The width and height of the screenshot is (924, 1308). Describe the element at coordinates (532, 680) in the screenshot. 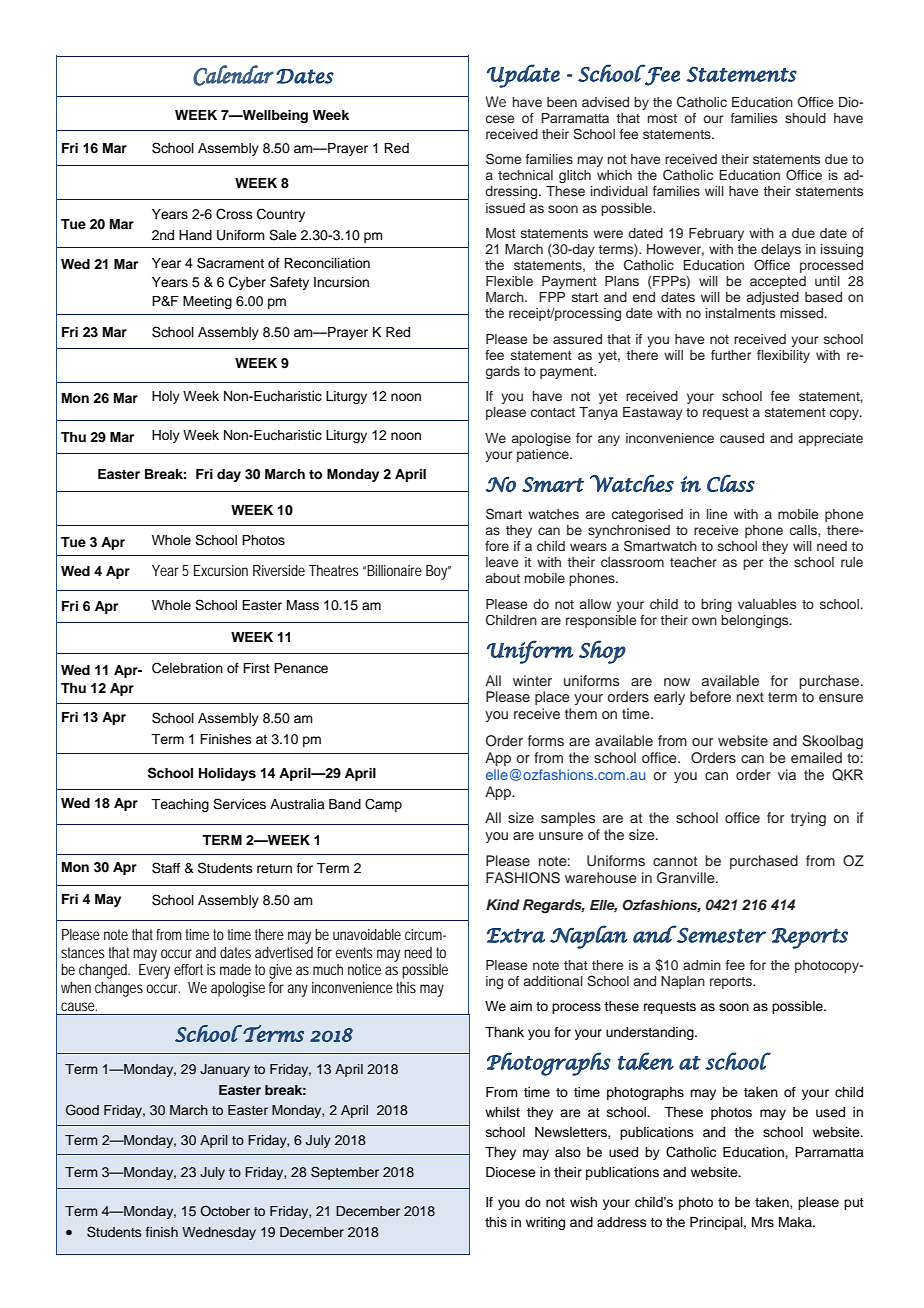

I see `winter` at that location.
